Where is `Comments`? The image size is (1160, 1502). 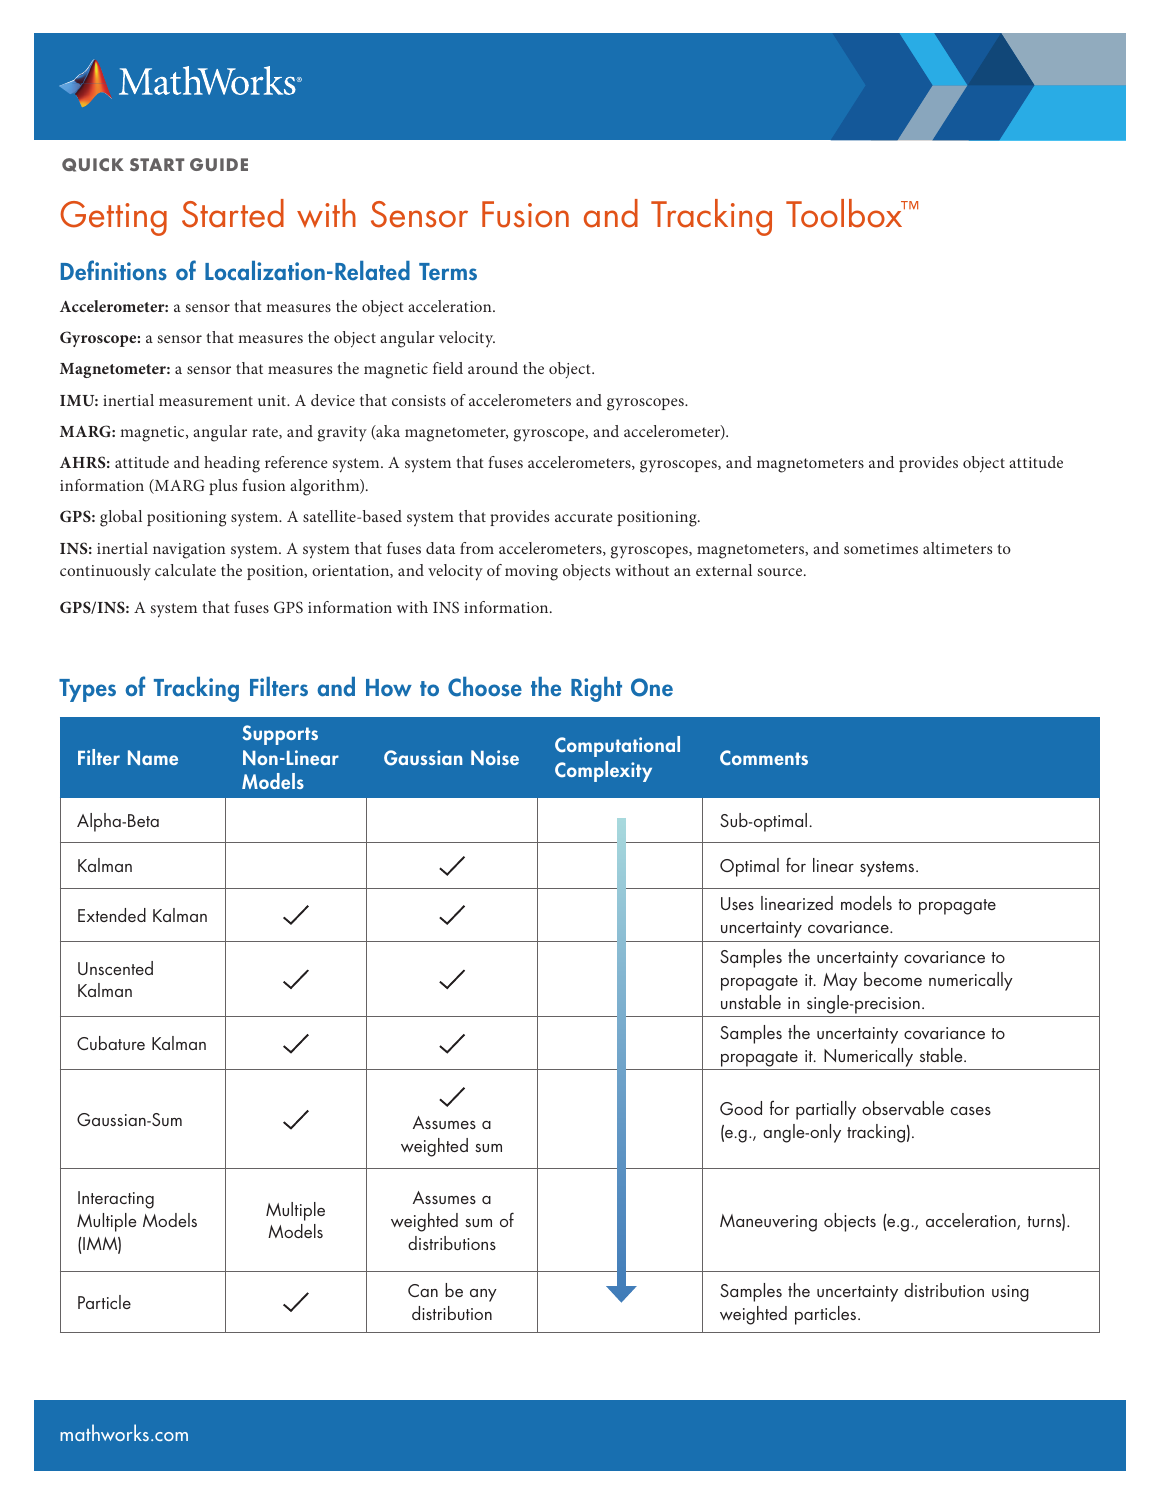 Comments is located at coordinates (764, 757).
